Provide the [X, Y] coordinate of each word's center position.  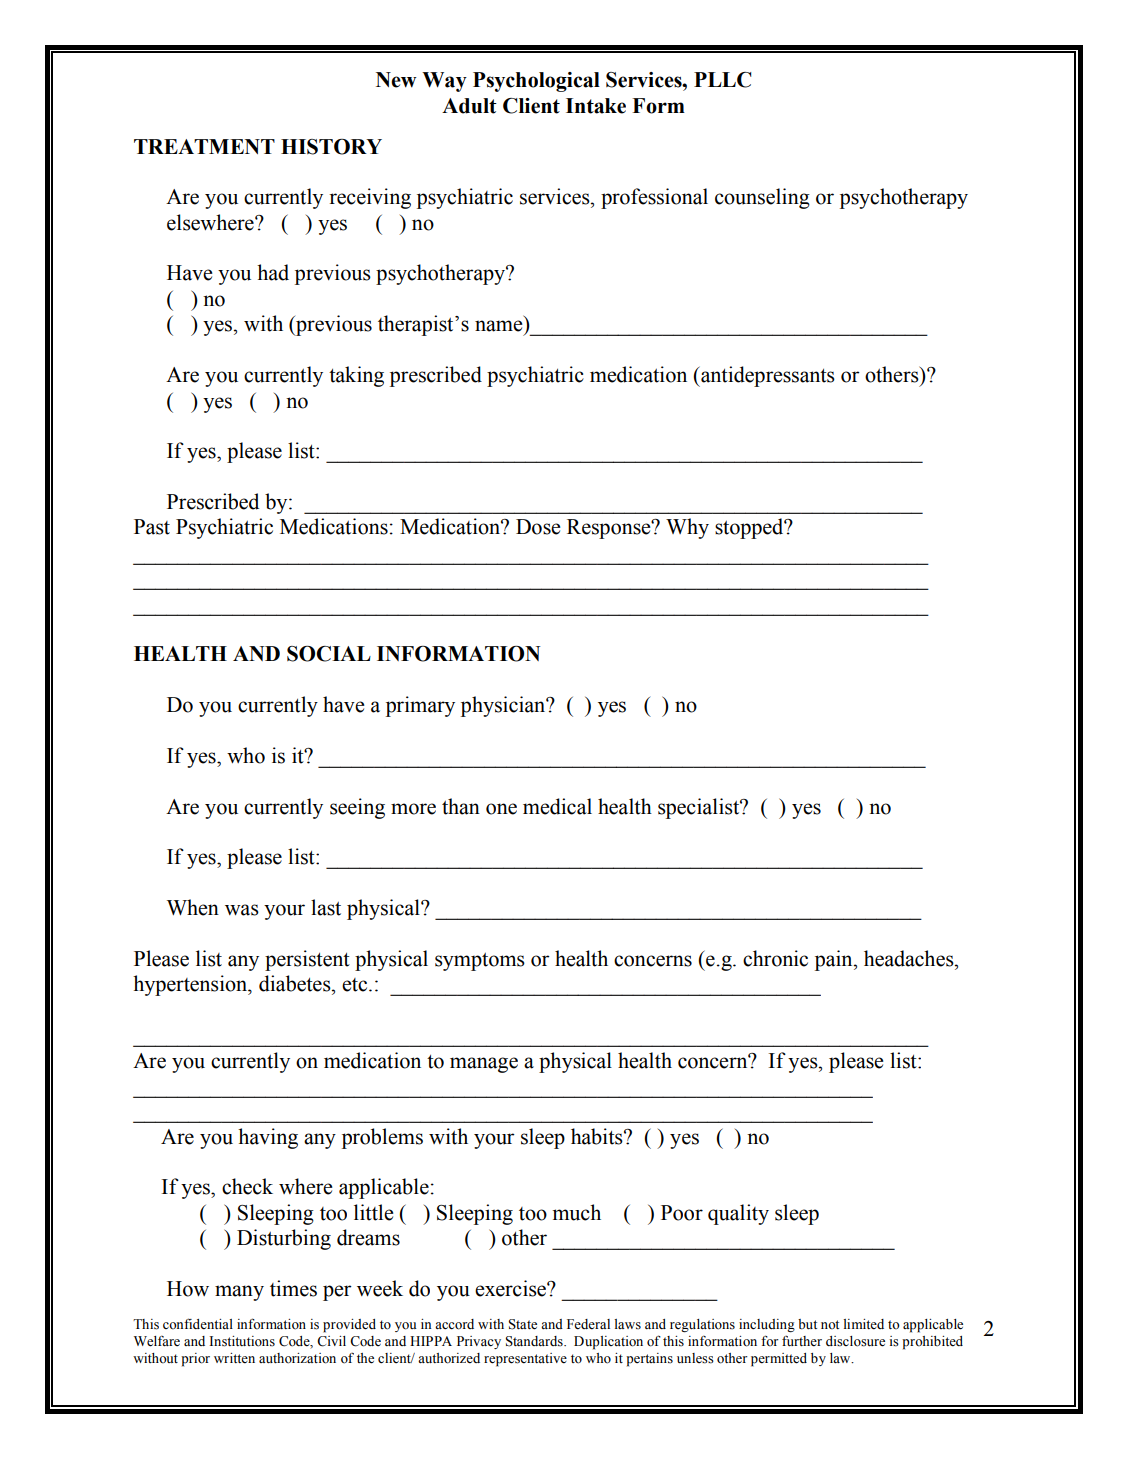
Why [687, 528]
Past [152, 527]
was [242, 910]
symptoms [480, 962]
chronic [775, 958]
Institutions [242, 1341]
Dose [538, 527]
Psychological [536, 82]
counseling [762, 198]
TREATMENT [204, 146]
